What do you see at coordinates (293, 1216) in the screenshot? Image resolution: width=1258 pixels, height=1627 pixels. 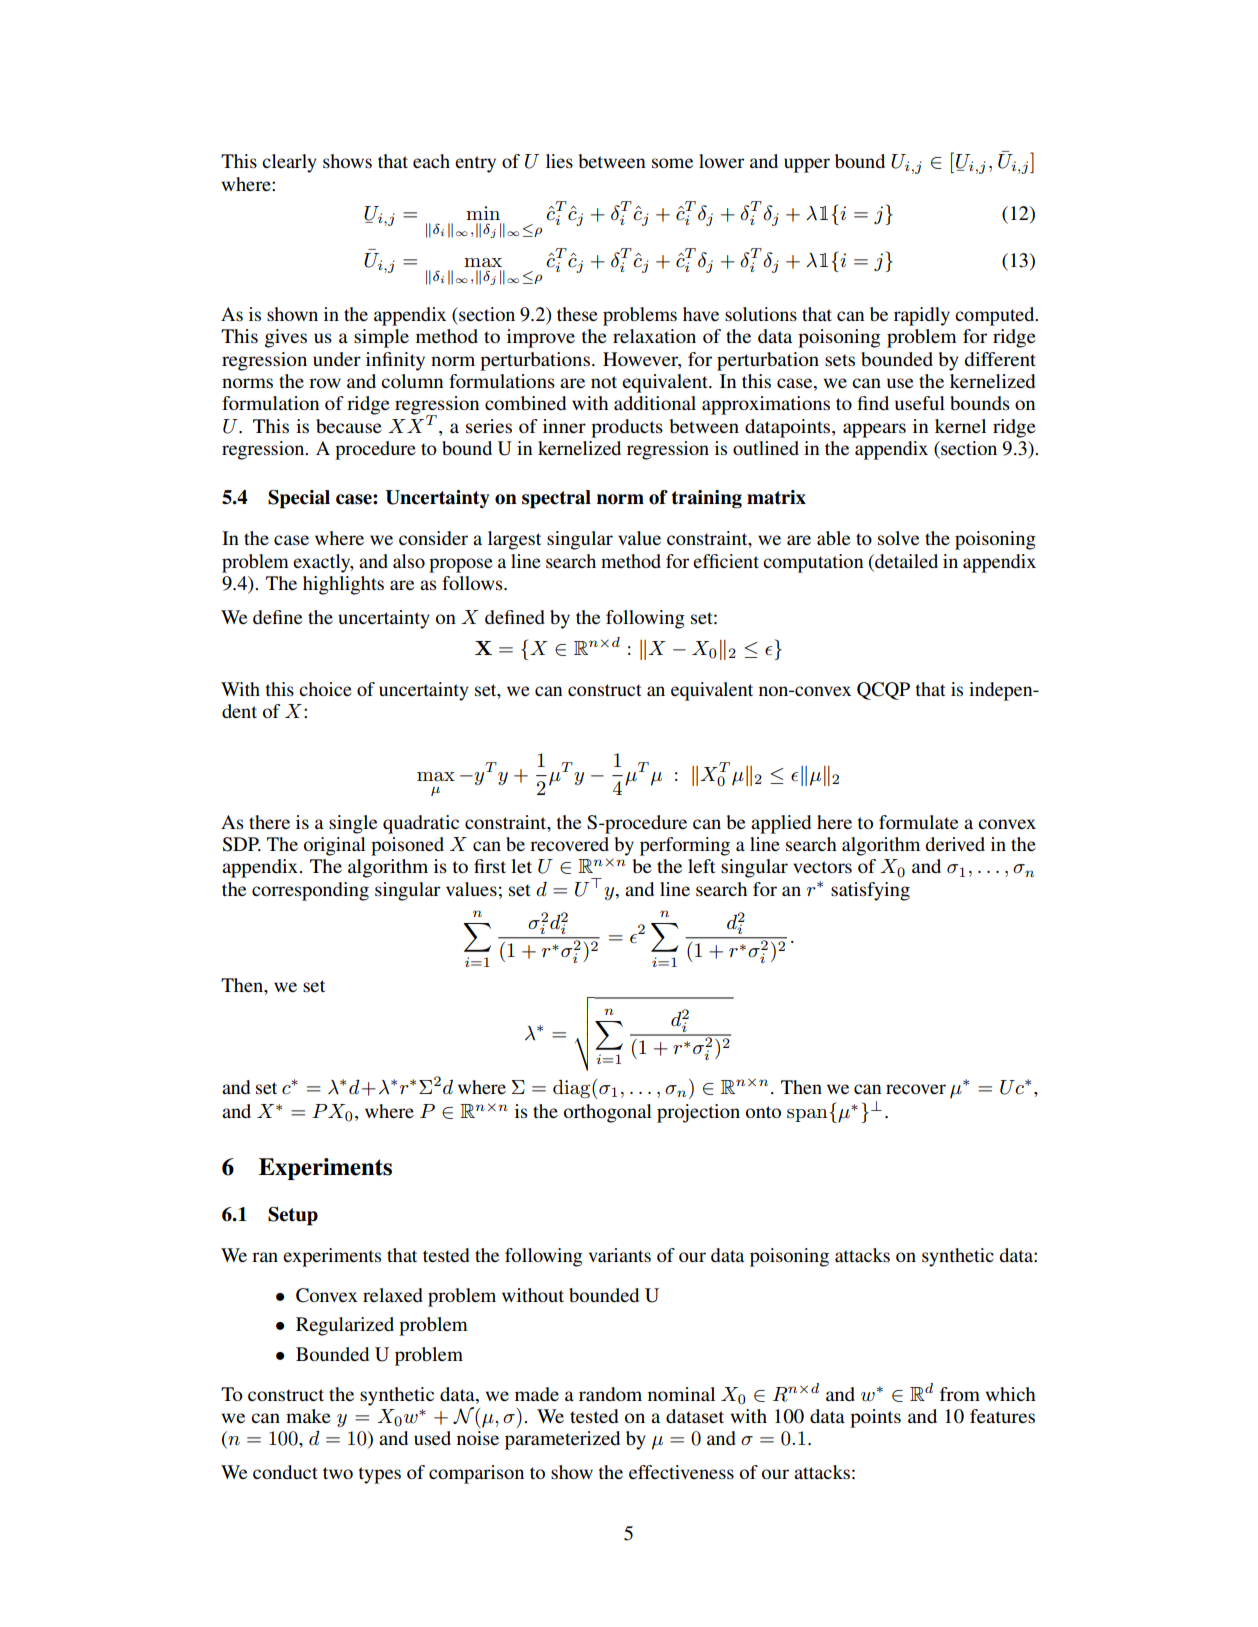 I see `Setup` at bounding box center [293, 1216].
